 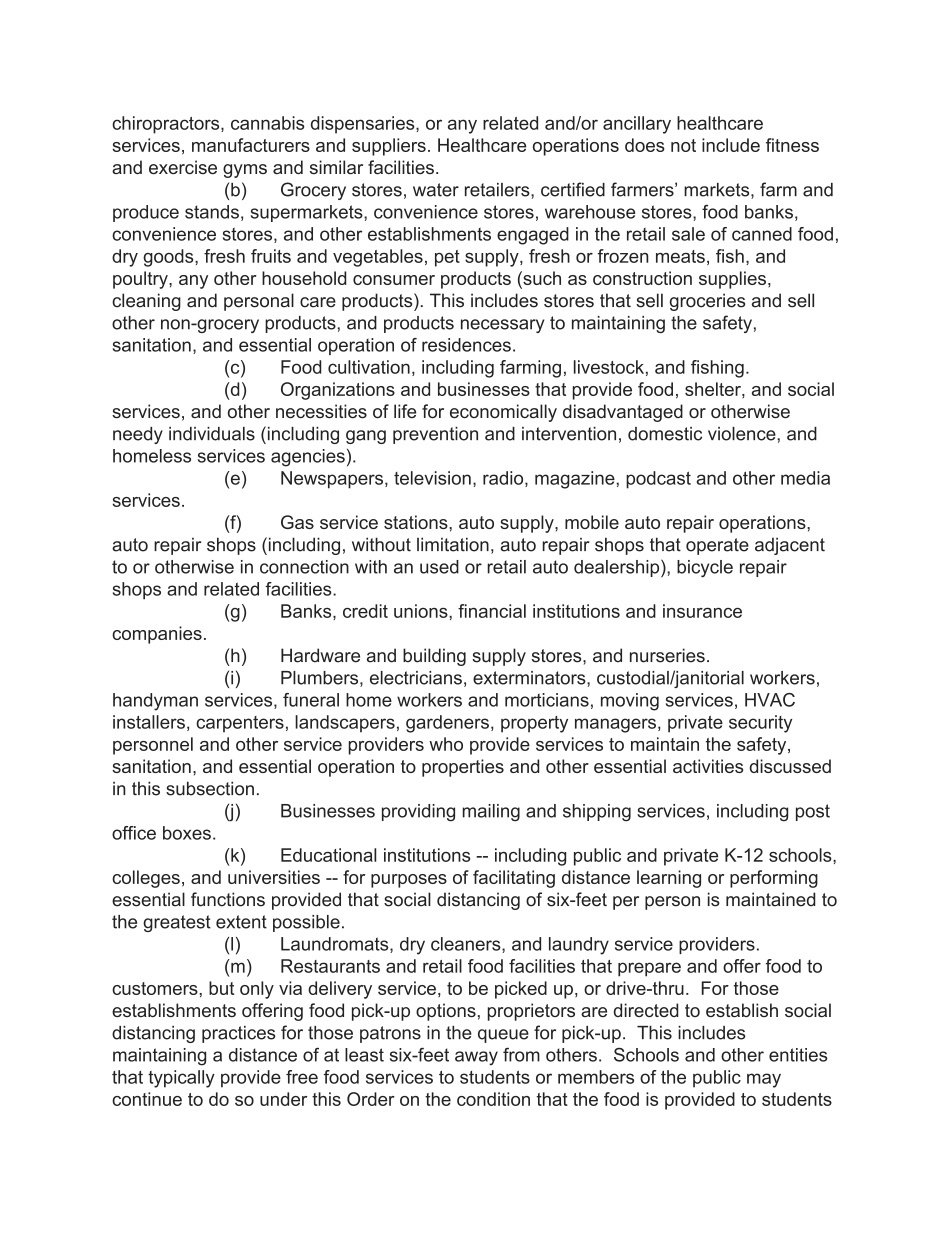 I want to click on away, so click(x=476, y=1058).
